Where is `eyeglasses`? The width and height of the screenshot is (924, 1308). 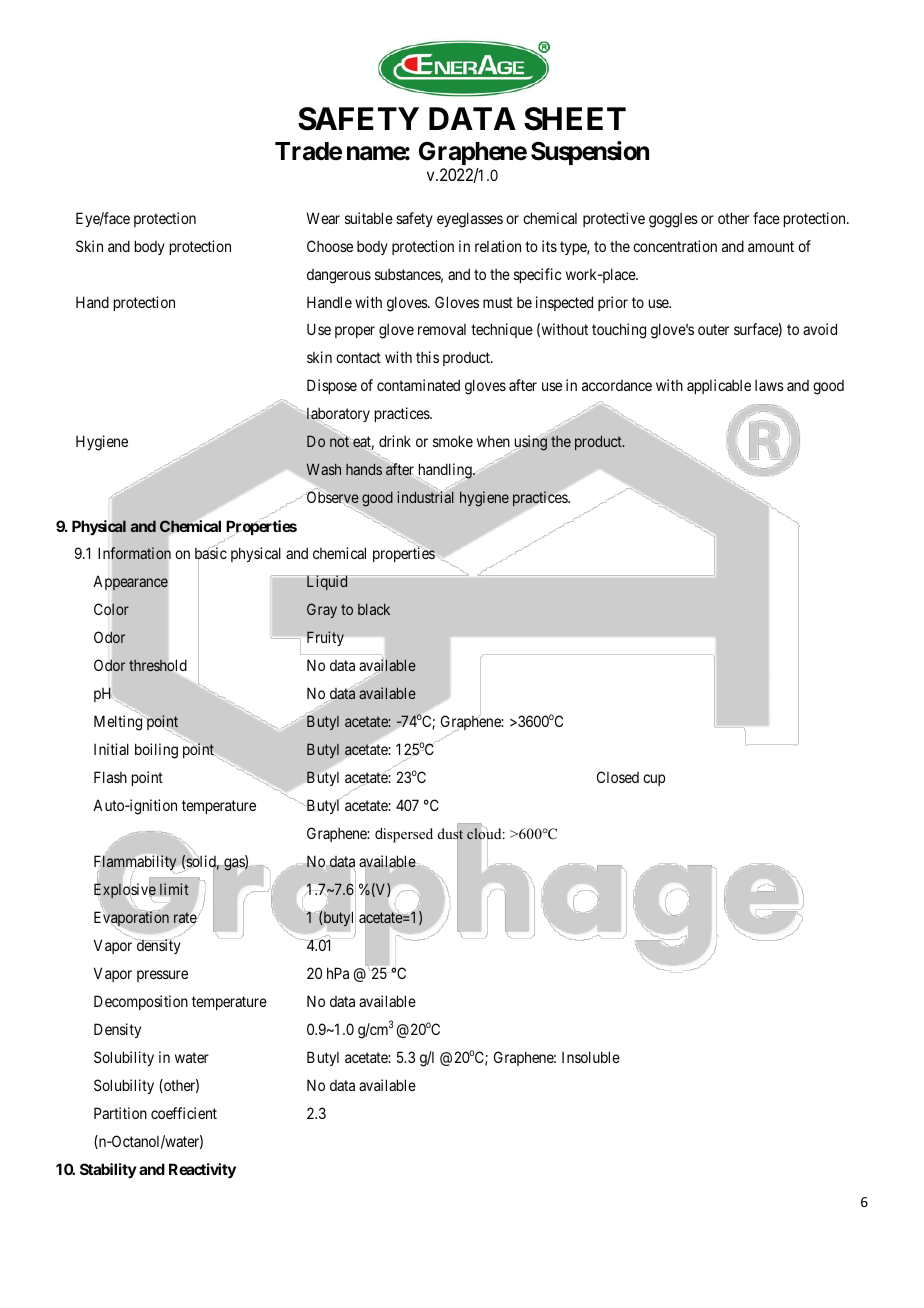 eyeglasses is located at coordinates (470, 220).
